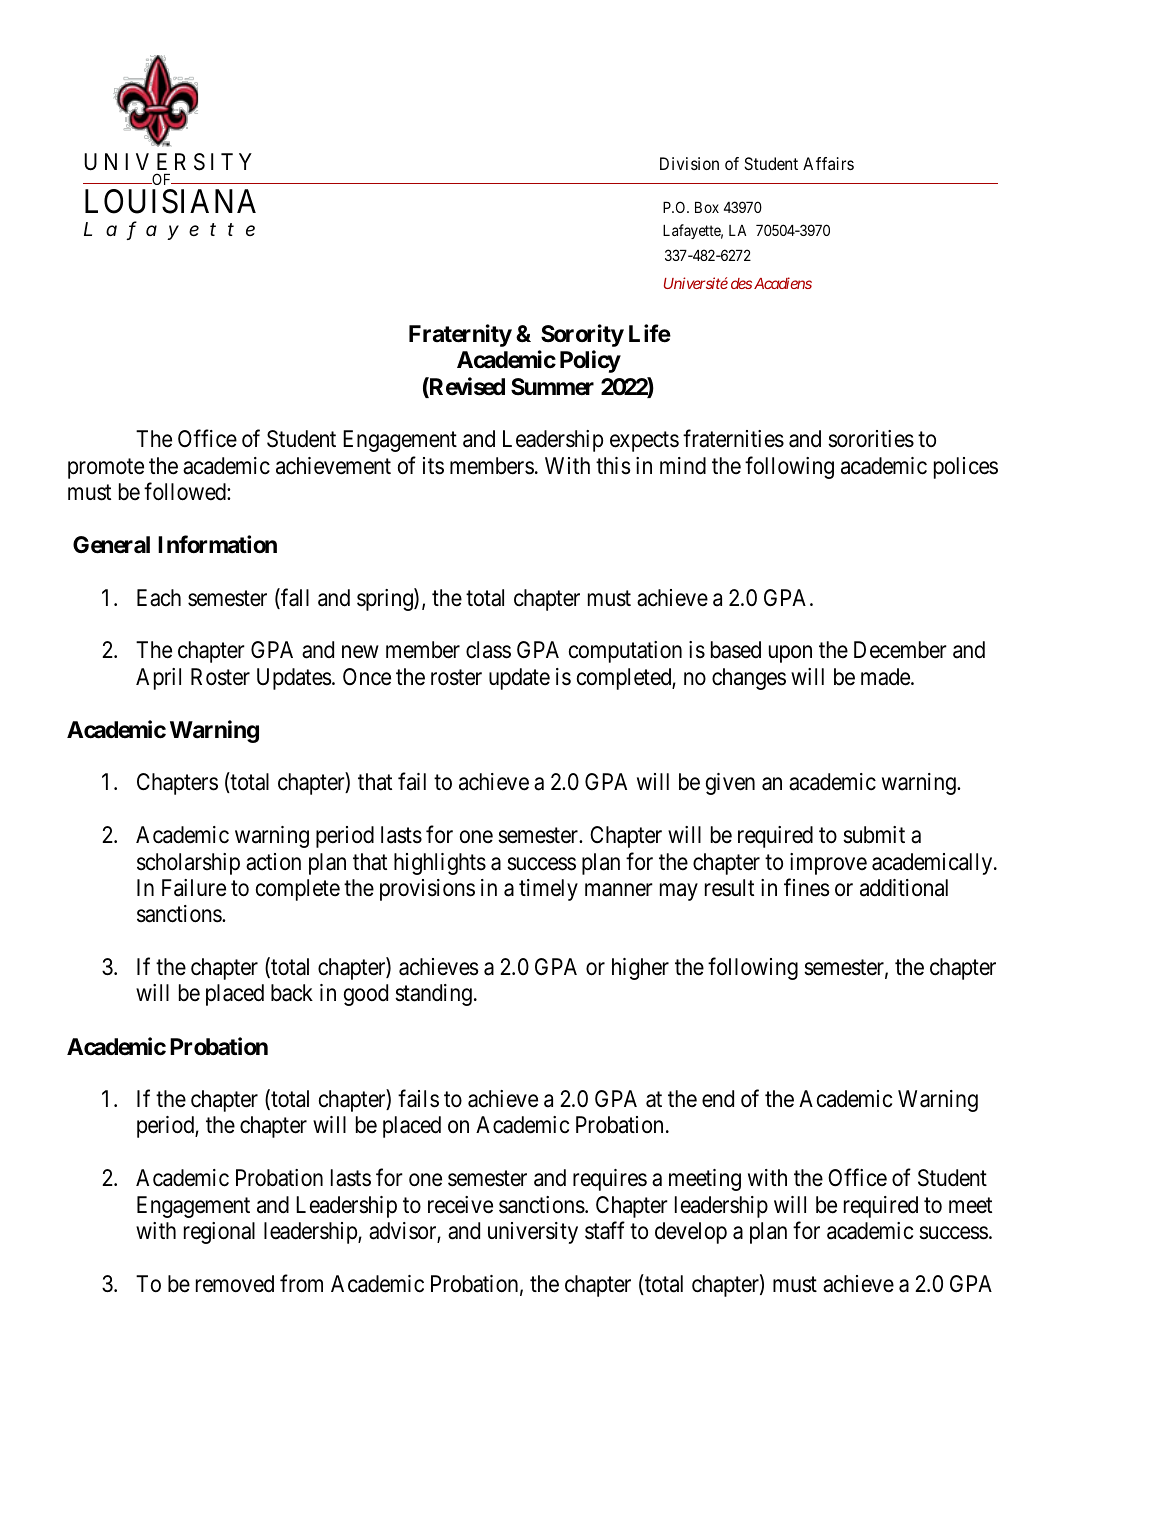 Image resolution: width=1171 pixels, height=1516 pixels. I want to click on class, so click(488, 650).
